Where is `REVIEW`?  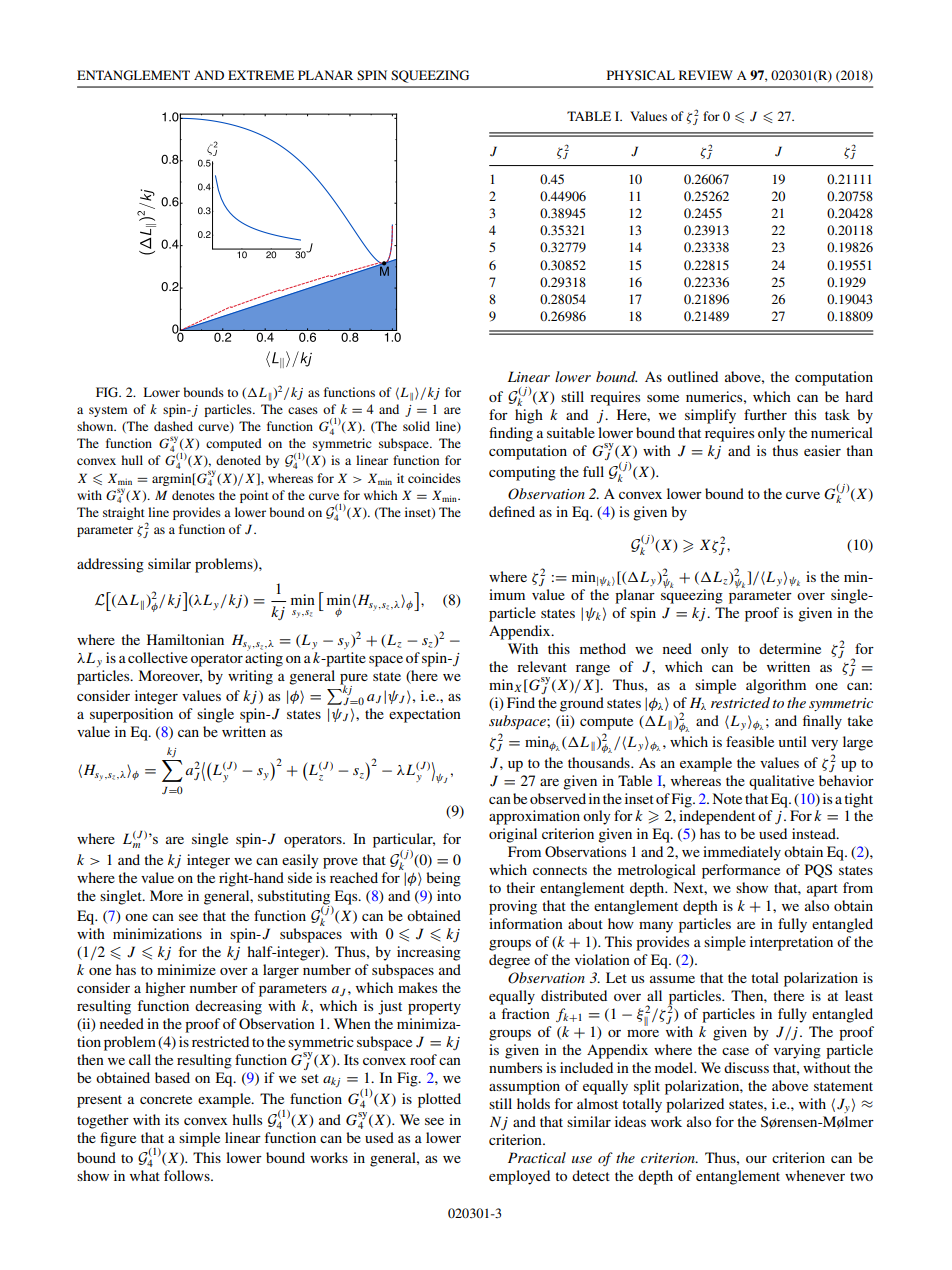
REVIEW is located at coordinates (706, 75).
